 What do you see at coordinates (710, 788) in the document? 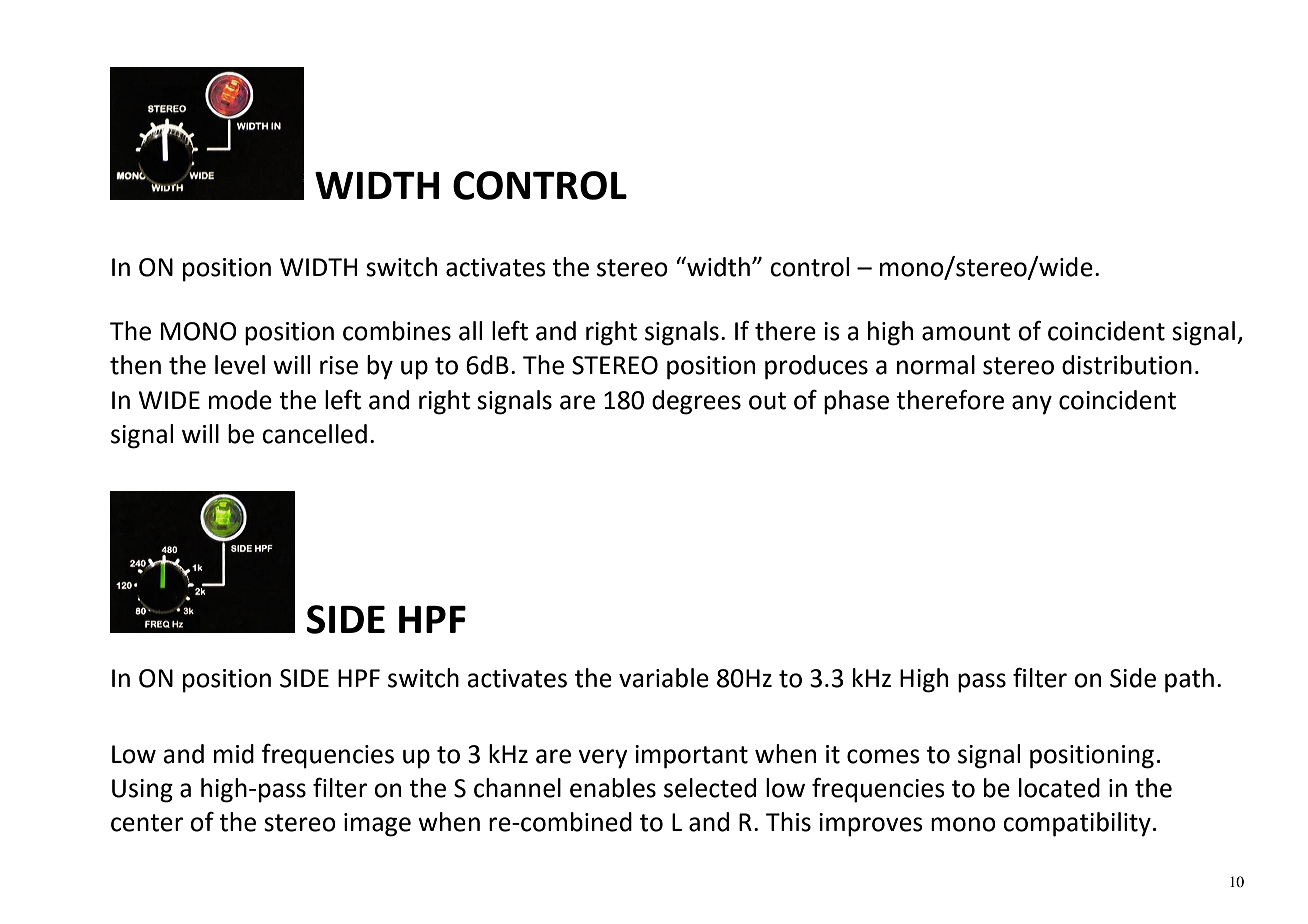
I see `selected` at bounding box center [710, 788].
